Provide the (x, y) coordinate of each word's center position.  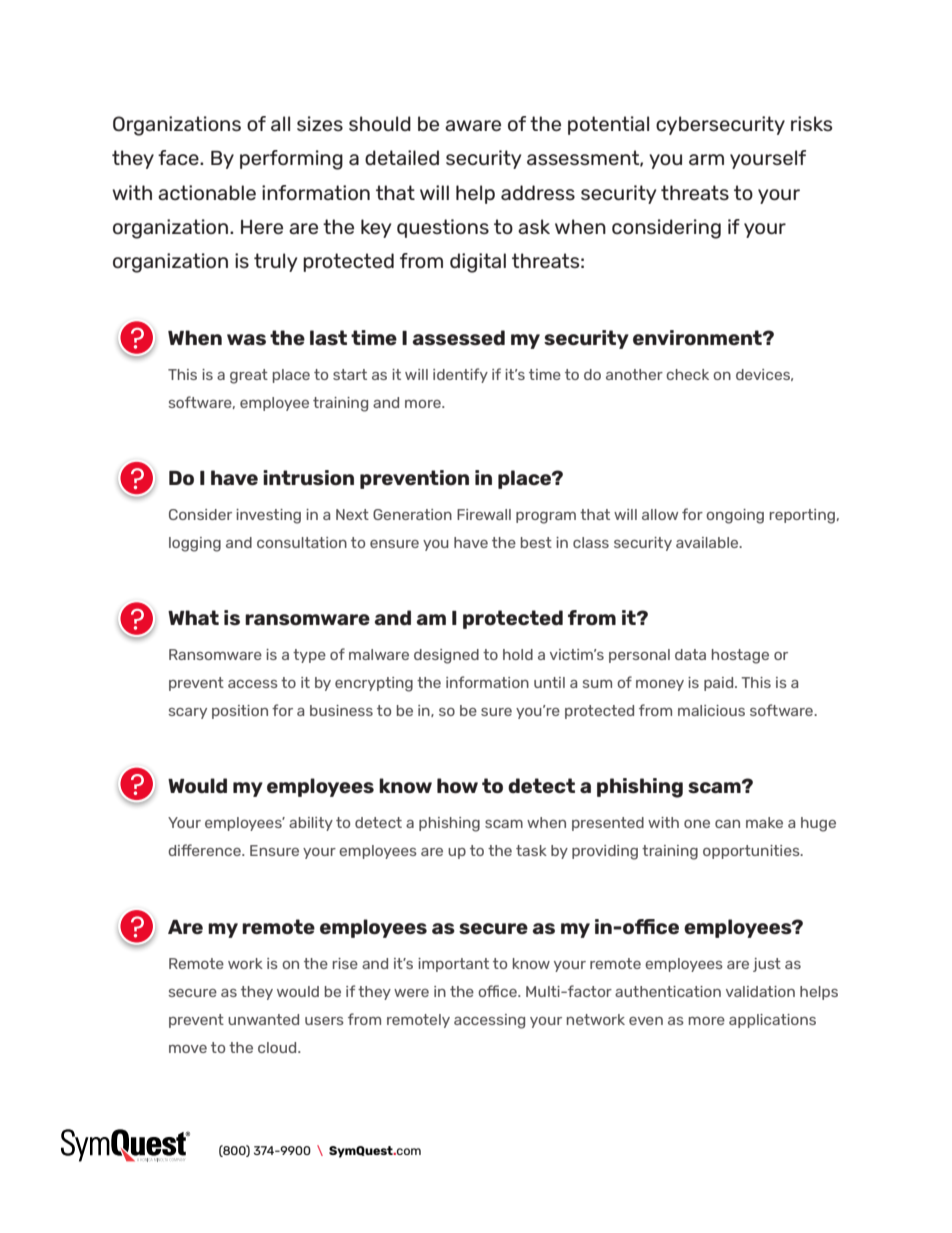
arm (706, 159)
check (687, 374)
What (193, 617)
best (536, 542)
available (708, 542)
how (457, 785)
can (727, 824)
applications (772, 1021)
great (249, 376)
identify (460, 375)
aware (473, 125)
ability (311, 824)
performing (291, 160)
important (453, 965)
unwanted (263, 1019)
